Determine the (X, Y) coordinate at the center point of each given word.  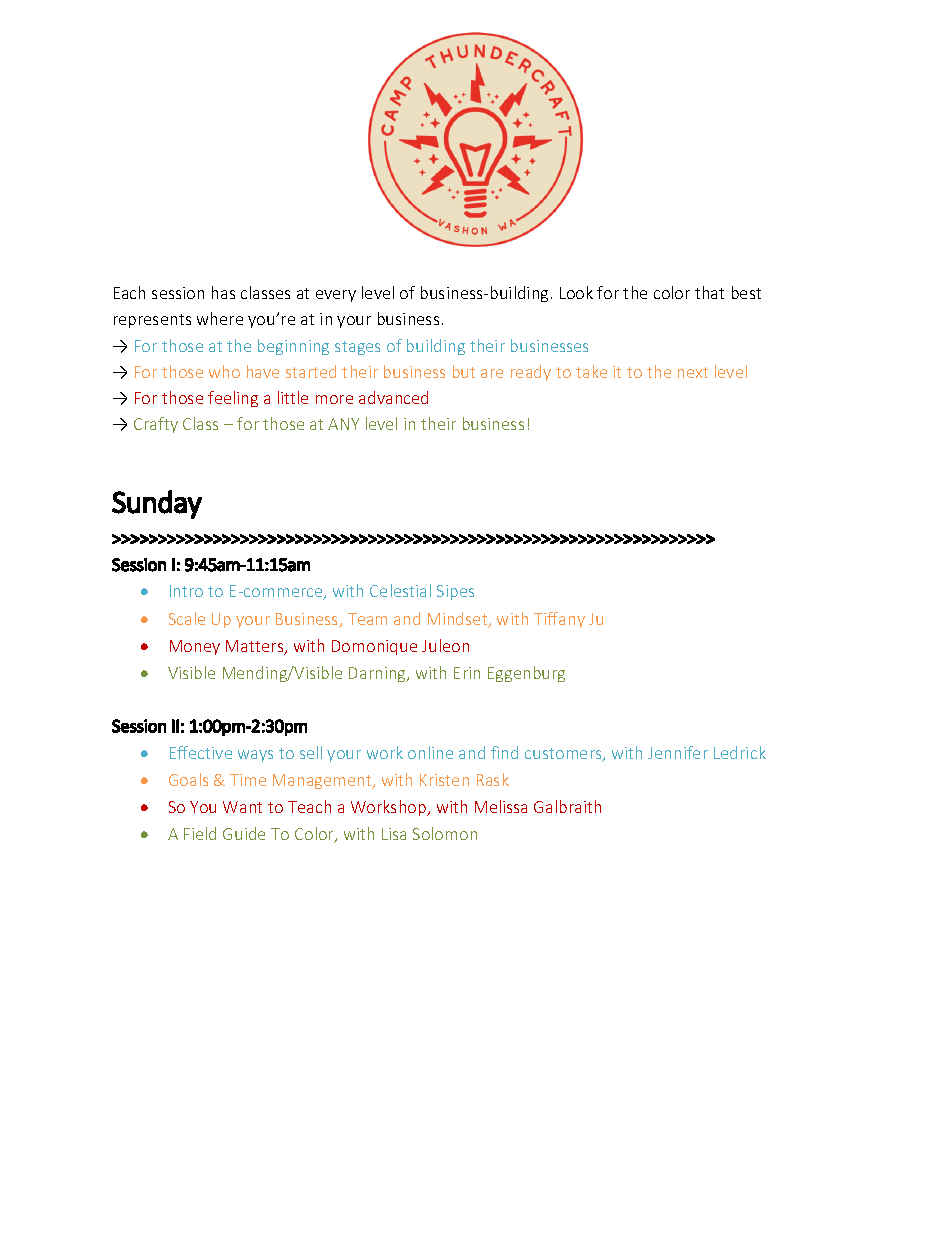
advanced (393, 397)
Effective (201, 752)
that (709, 292)
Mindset (459, 620)
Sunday (157, 504)
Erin (467, 673)
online (430, 752)
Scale (187, 618)
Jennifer (678, 752)
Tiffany (559, 620)
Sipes (455, 592)
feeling (233, 399)
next (693, 372)
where (220, 318)
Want (242, 807)
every (336, 296)
